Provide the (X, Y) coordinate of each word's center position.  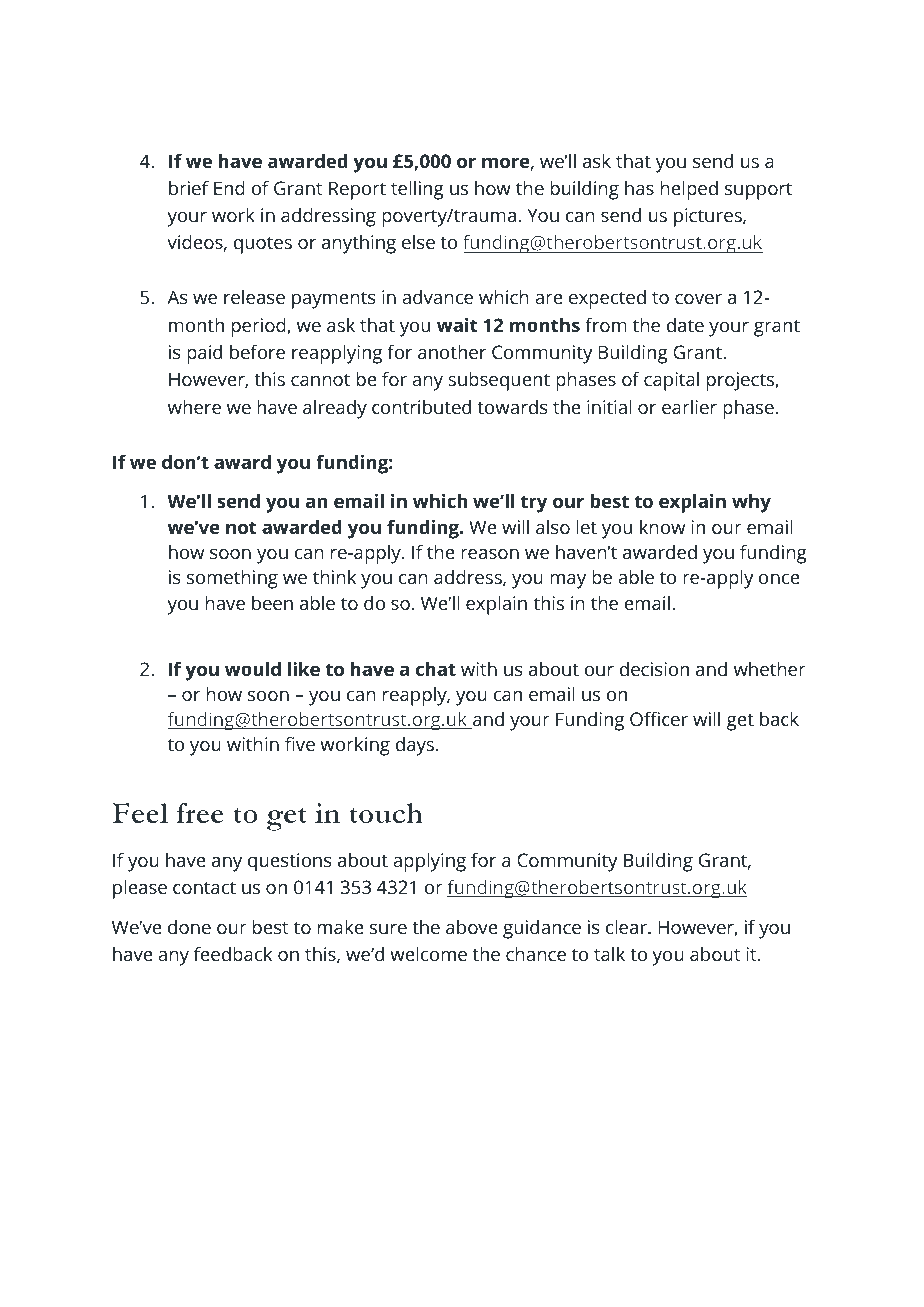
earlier (689, 407)
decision (654, 669)
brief (189, 187)
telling (417, 190)
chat (436, 669)
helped (689, 190)
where (194, 407)
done (189, 927)
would (253, 669)
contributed (421, 407)
